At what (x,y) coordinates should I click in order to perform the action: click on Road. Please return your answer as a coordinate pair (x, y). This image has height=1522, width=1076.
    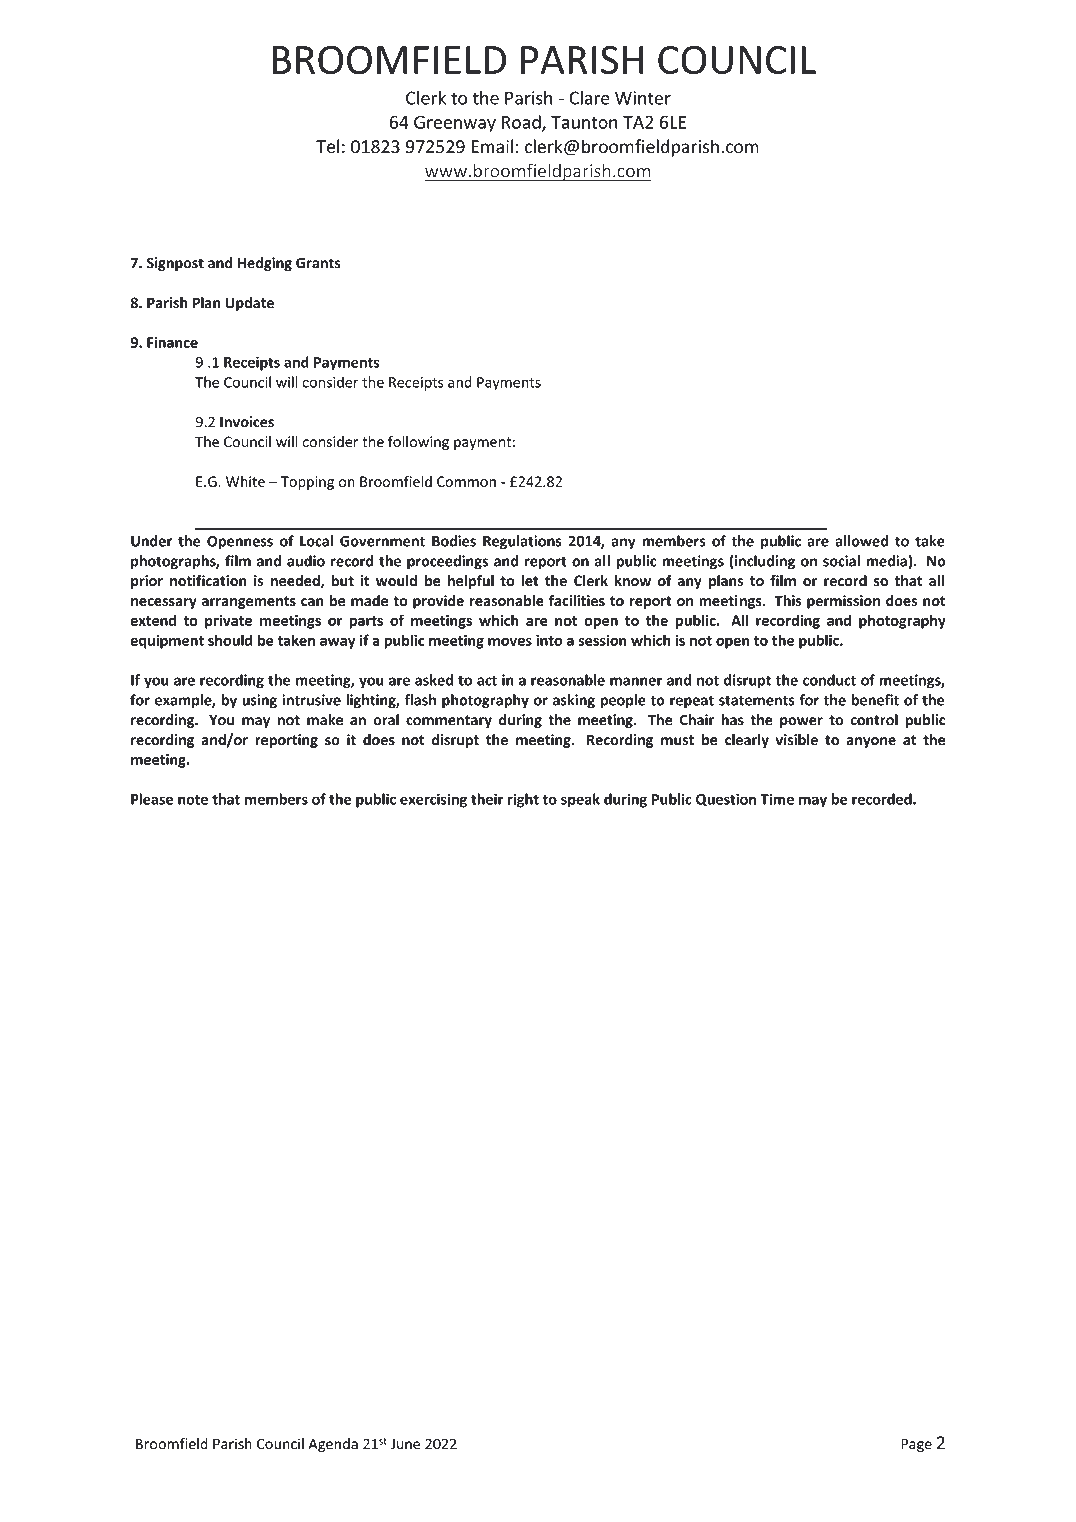
    Looking at the image, I should click on (522, 123).
